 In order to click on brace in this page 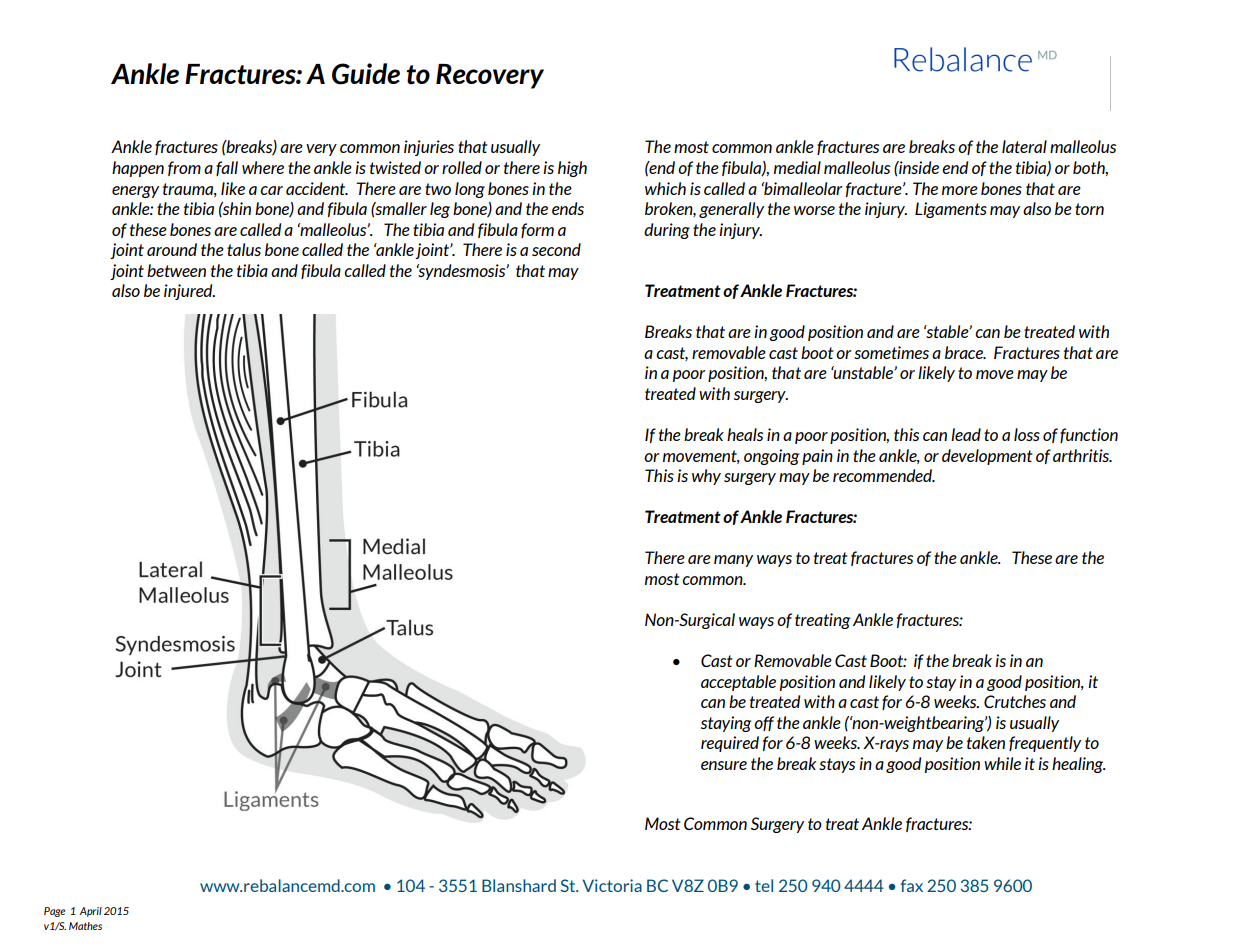, I will do `click(965, 352)`.
